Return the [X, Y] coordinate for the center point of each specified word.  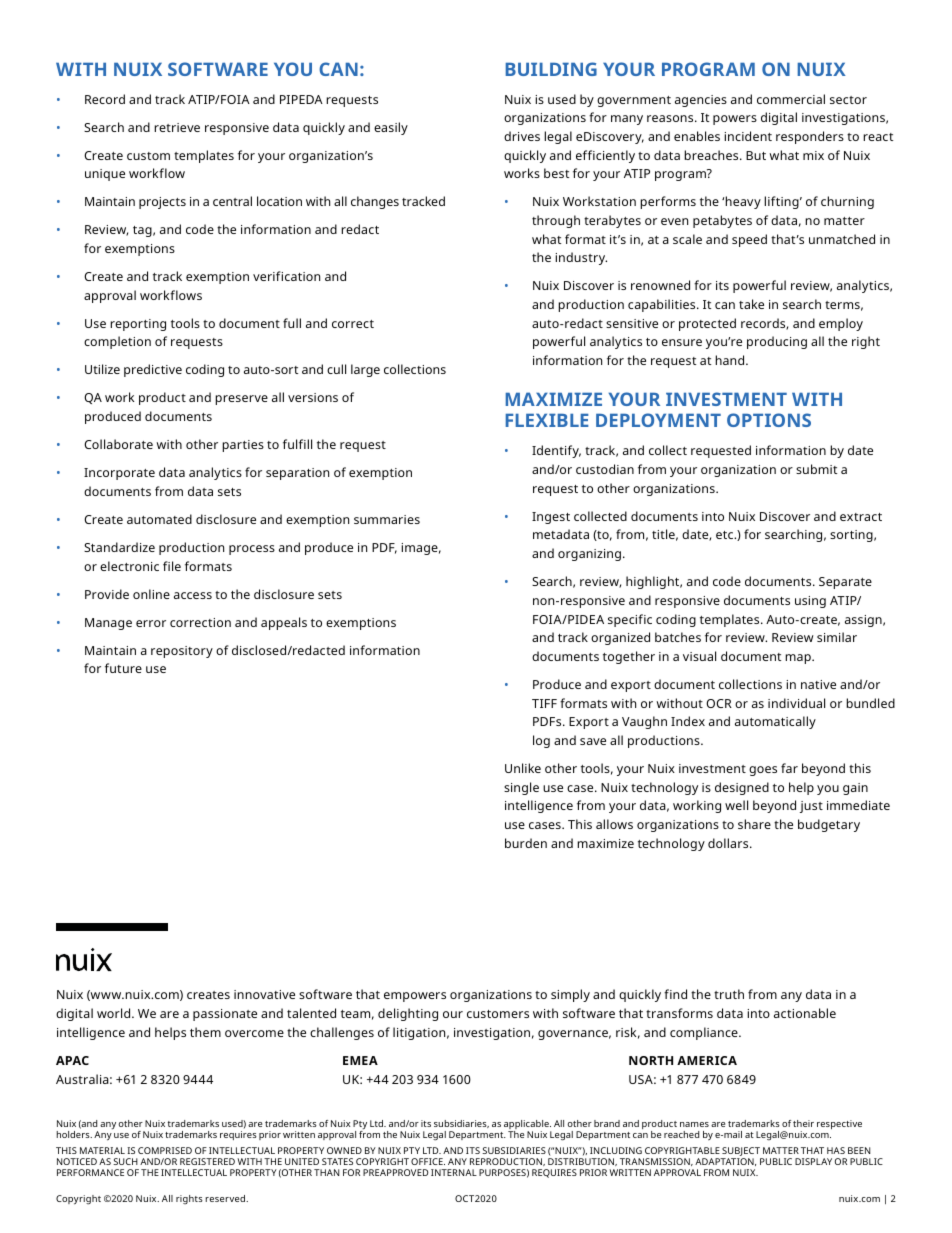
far [789, 768]
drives [522, 136]
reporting [138, 325]
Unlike [523, 768]
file [172, 566]
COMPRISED [165, 1150]
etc [726, 535]
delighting [408, 1014]
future [123, 668]
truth [729, 994]
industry [581, 258]
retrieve [177, 127]
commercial [791, 99]
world [115, 1013]
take [751, 304]
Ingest [551, 518]
